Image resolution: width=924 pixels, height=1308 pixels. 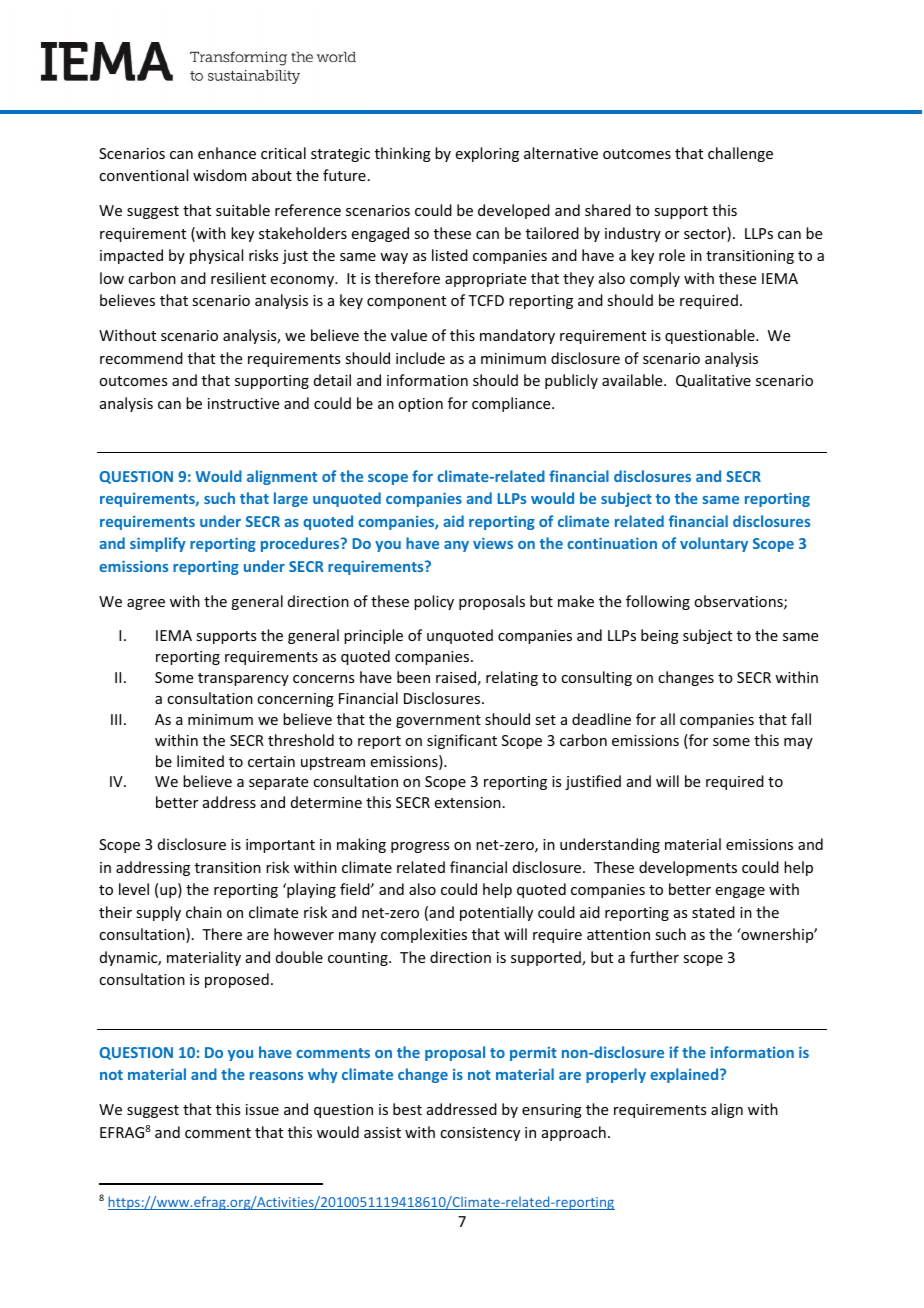 I want to click on wisdom, so click(x=220, y=175).
